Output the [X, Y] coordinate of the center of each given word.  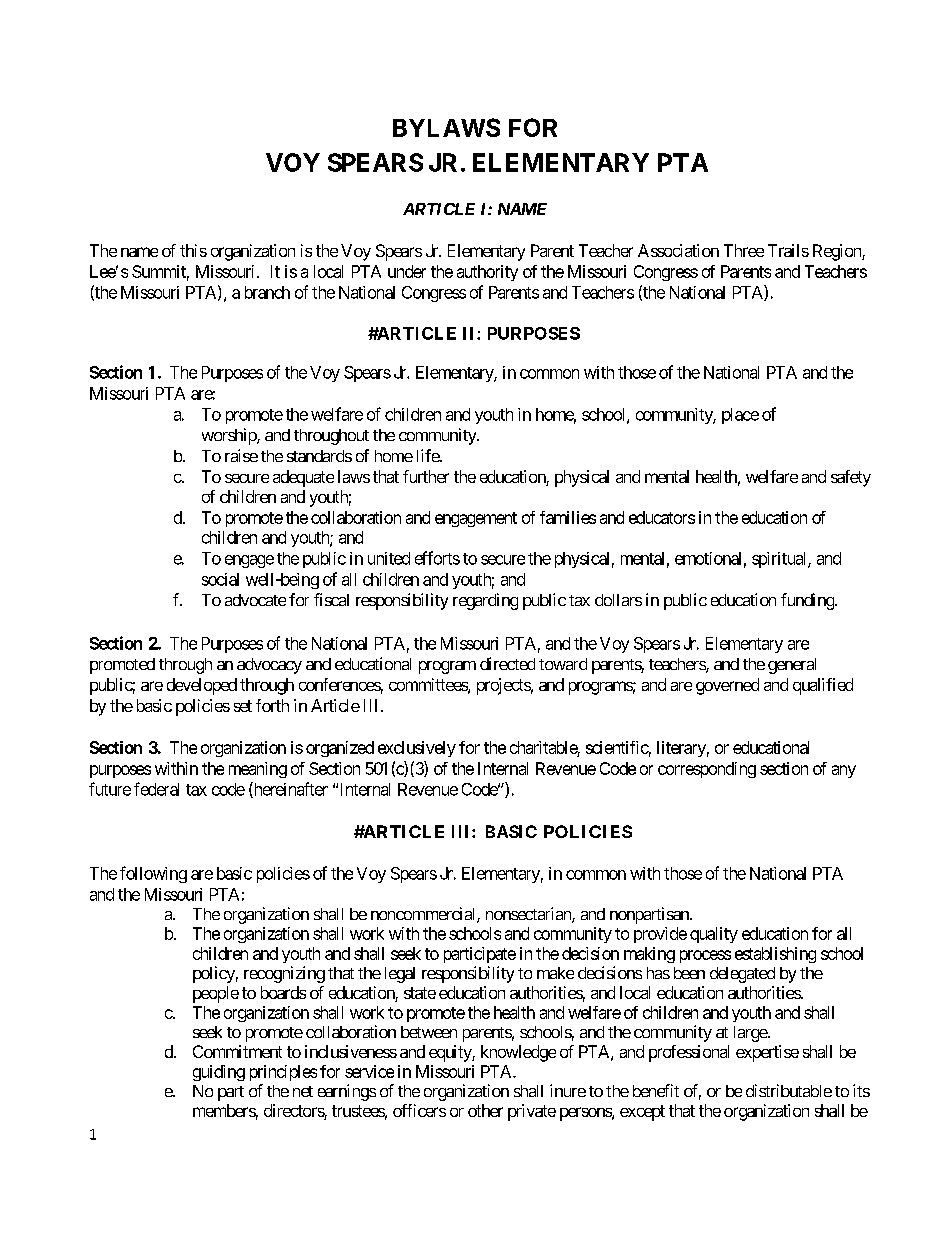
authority [487, 273]
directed [507, 663]
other [485, 1110]
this [193, 250]
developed [202, 686]
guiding [219, 1073]
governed [727, 686]
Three [744, 250]
